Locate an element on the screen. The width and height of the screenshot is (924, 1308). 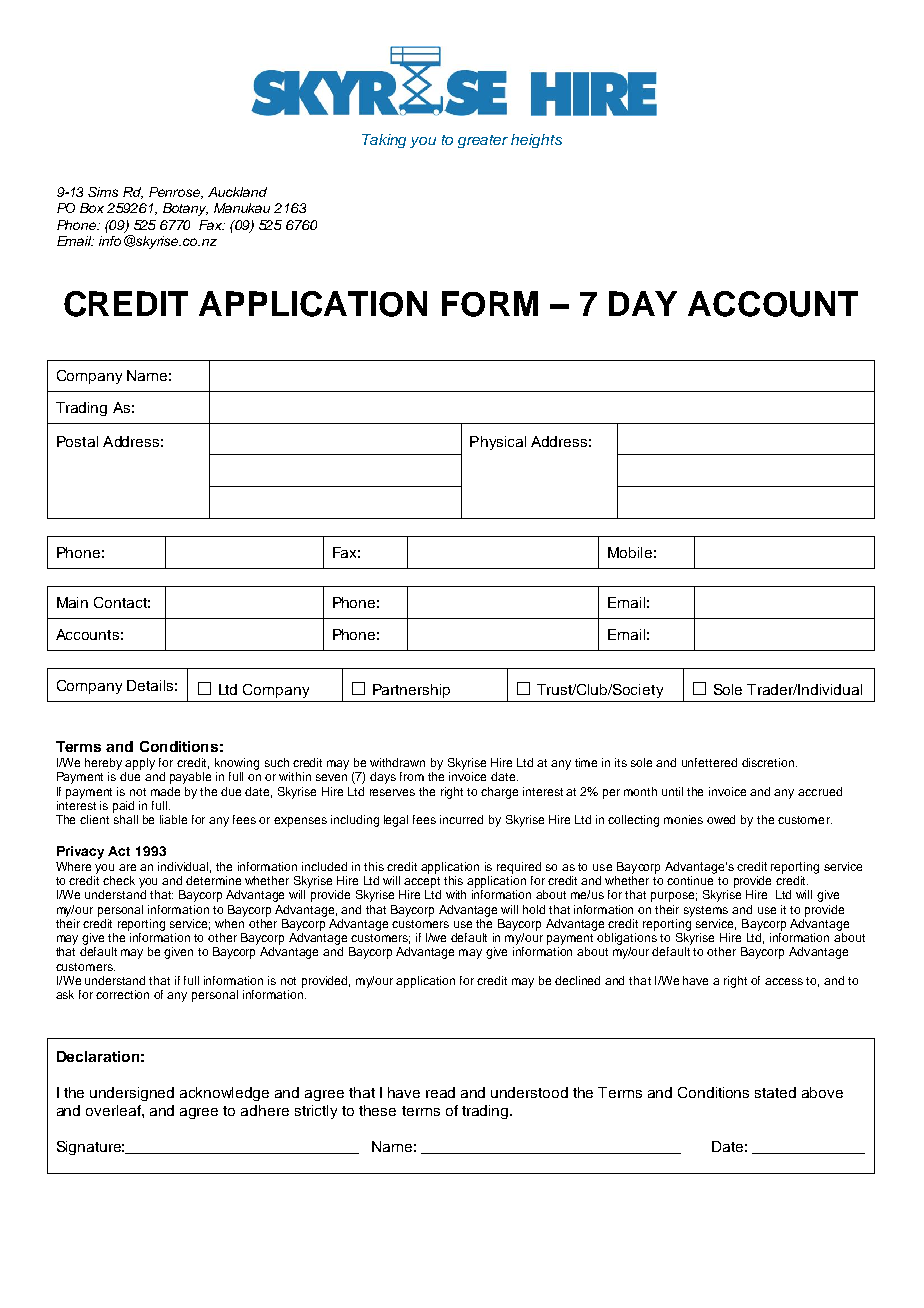
heights is located at coordinates (536, 141).
